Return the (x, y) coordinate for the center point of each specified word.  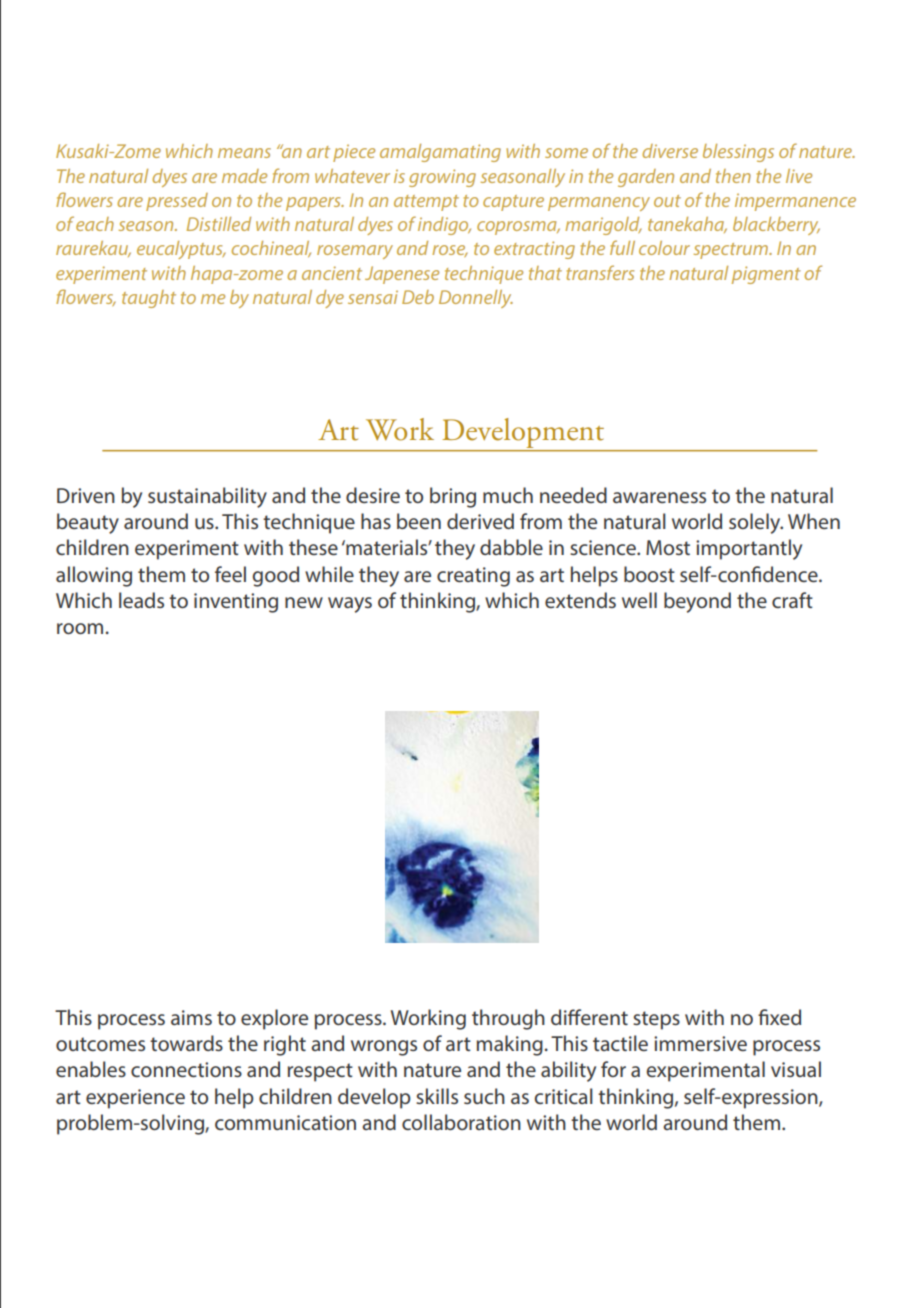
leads (141, 600)
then (733, 176)
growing (442, 178)
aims (191, 1017)
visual (796, 1069)
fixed (779, 1017)
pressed (177, 202)
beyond (697, 602)
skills (437, 1096)
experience (135, 1099)
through (508, 1019)
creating (473, 577)
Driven (86, 495)
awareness (659, 497)
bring (453, 497)
